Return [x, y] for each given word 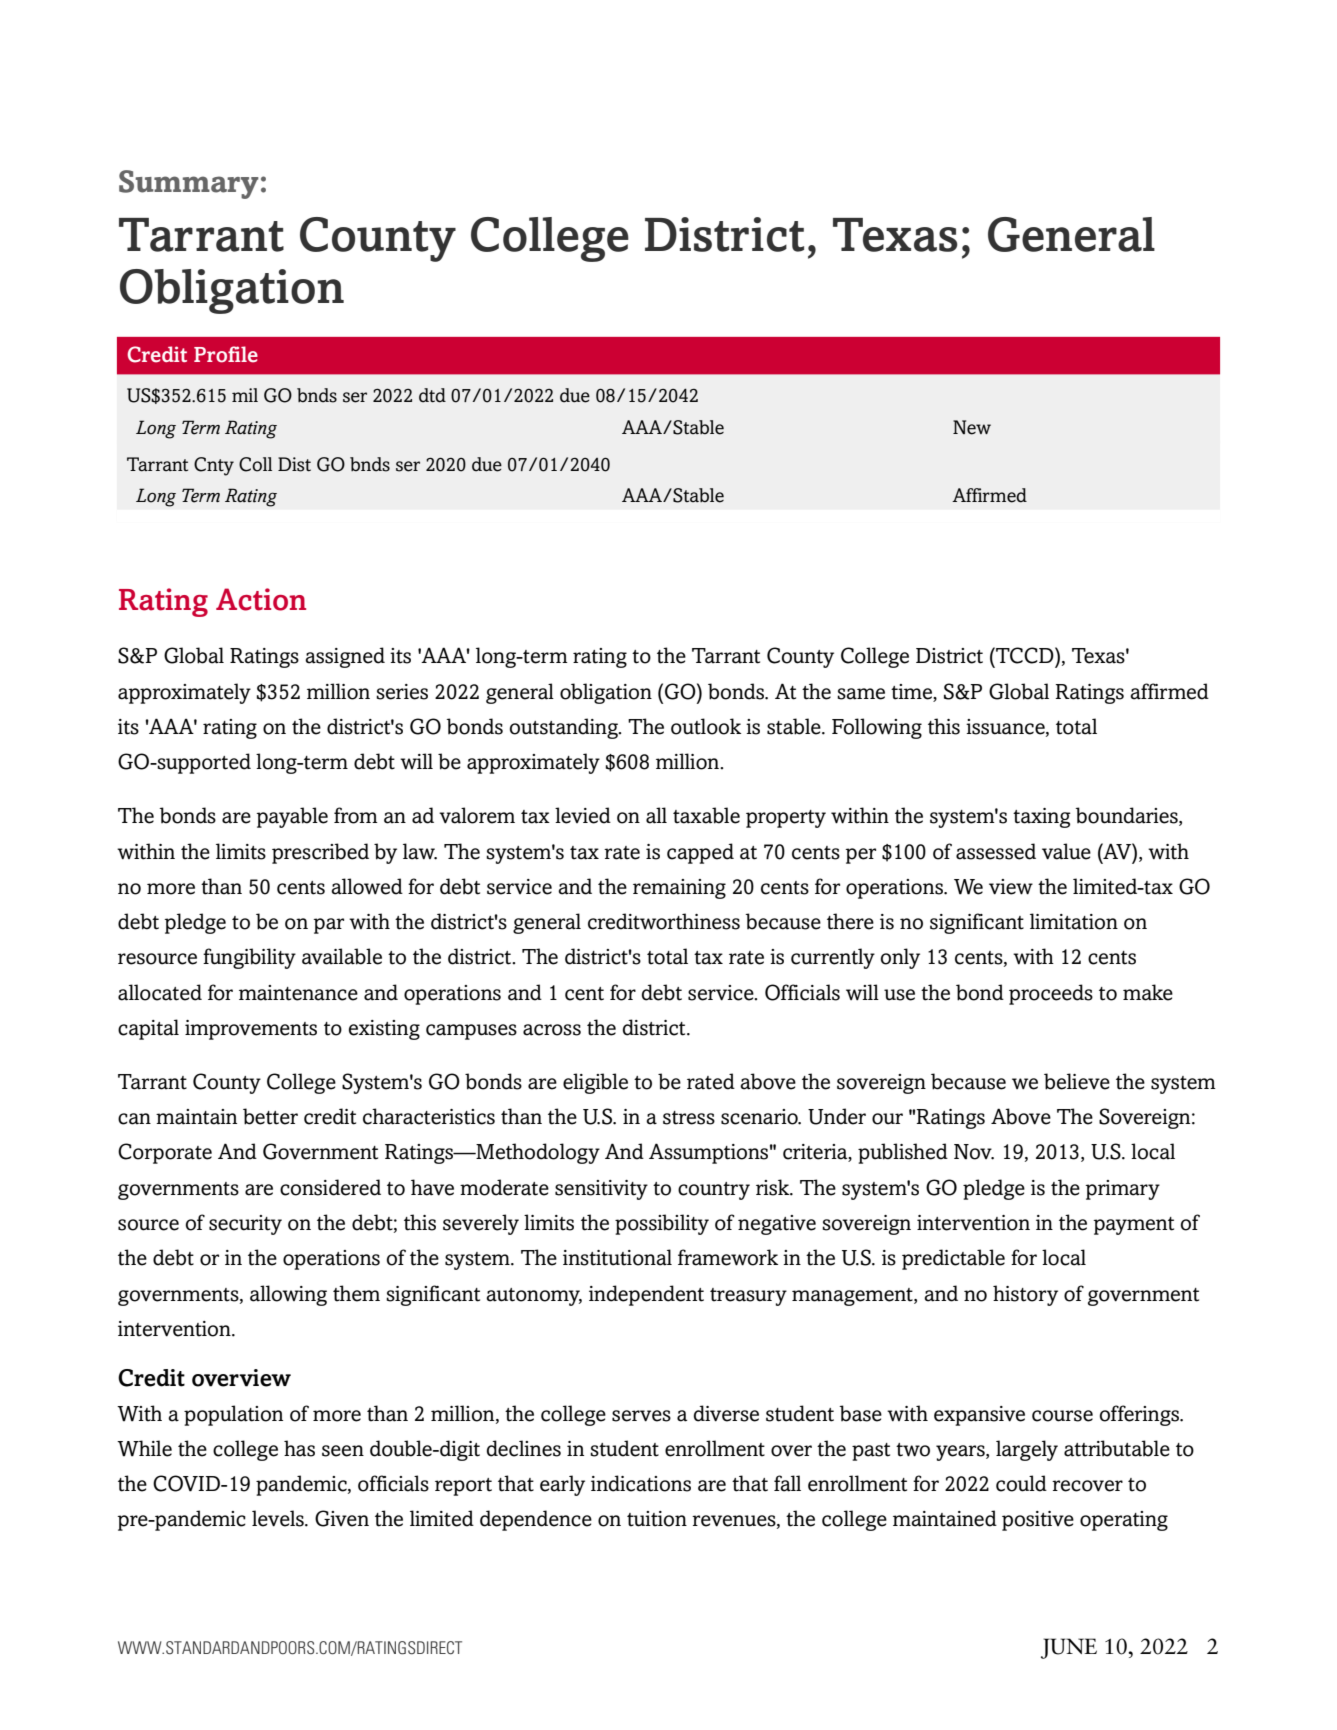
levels [279, 1518]
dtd [432, 395]
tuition [657, 1519]
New [972, 427]
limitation [1074, 921]
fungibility [249, 958]
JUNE [1069, 1648]
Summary [189, 184]
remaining [679, 889]
